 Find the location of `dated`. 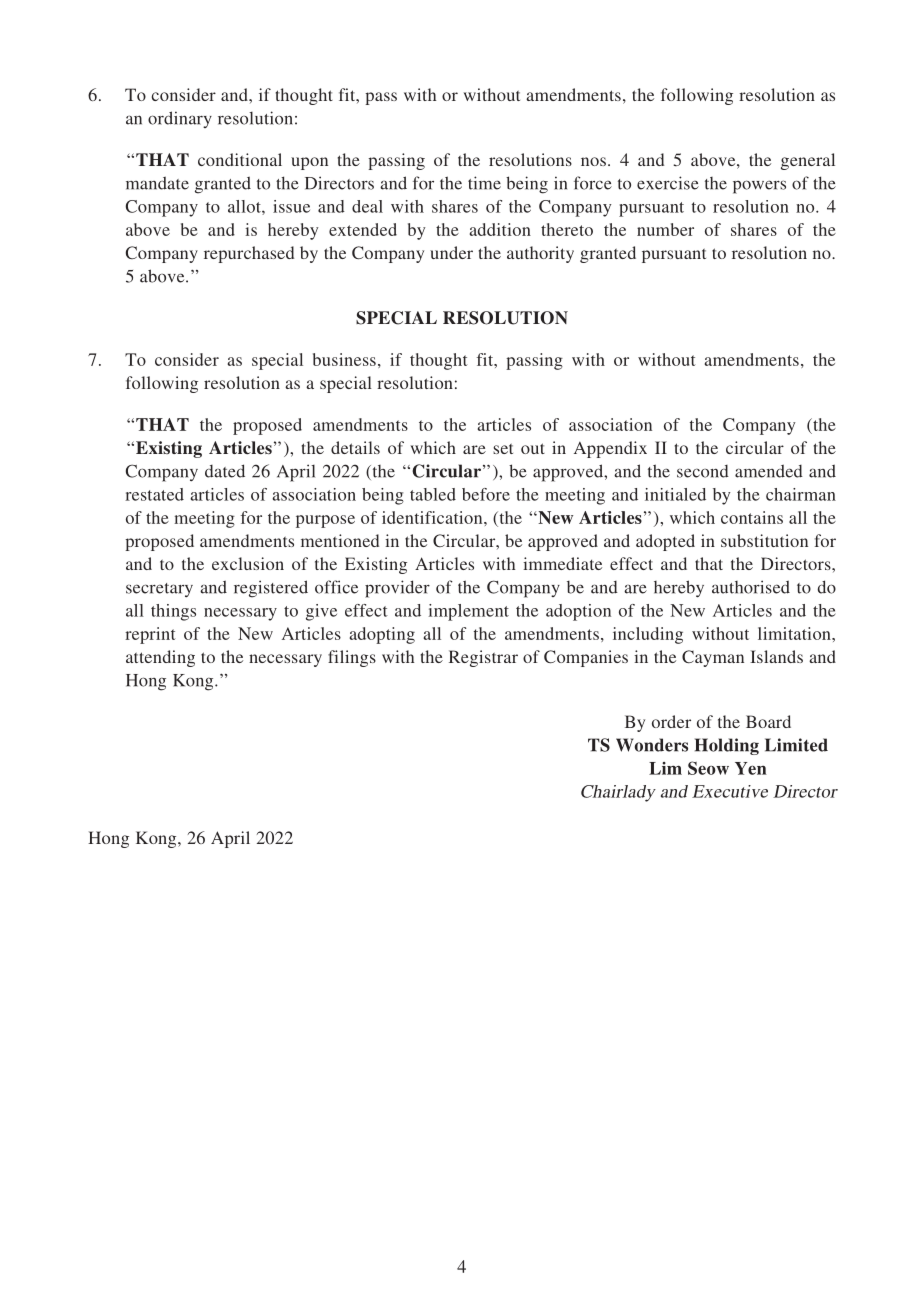

dated is located at coordinates (225, 471).
